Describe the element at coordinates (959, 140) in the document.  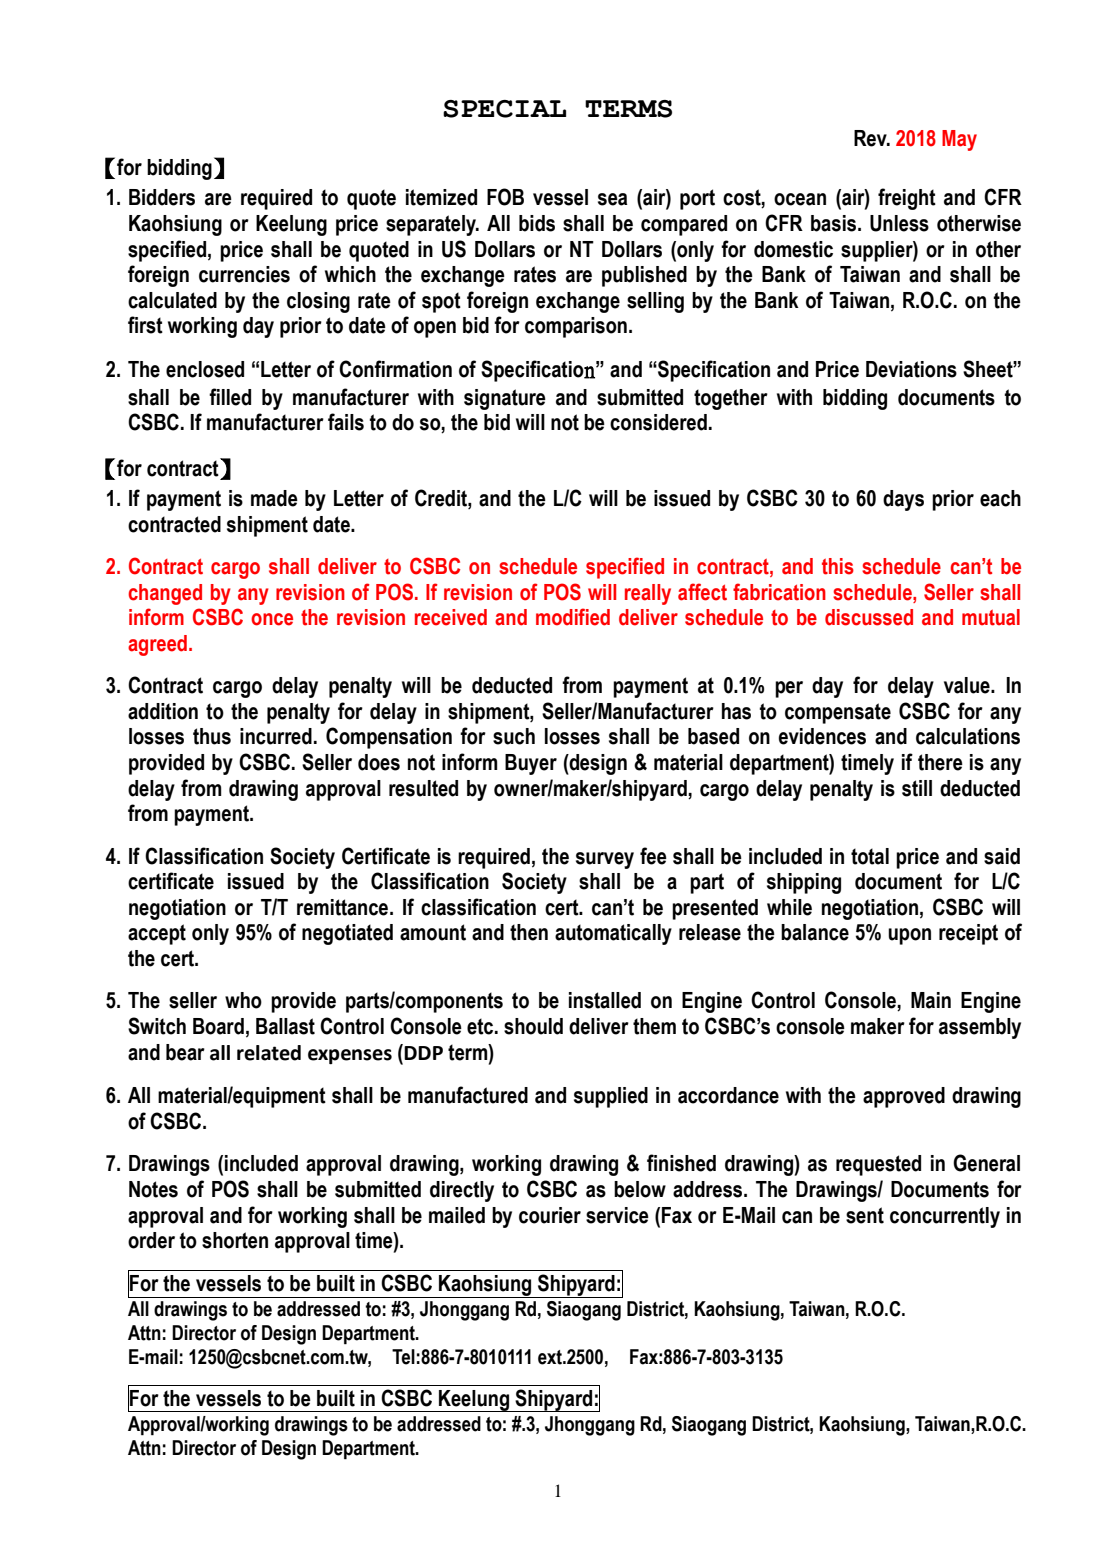
I see `May` at that location.
